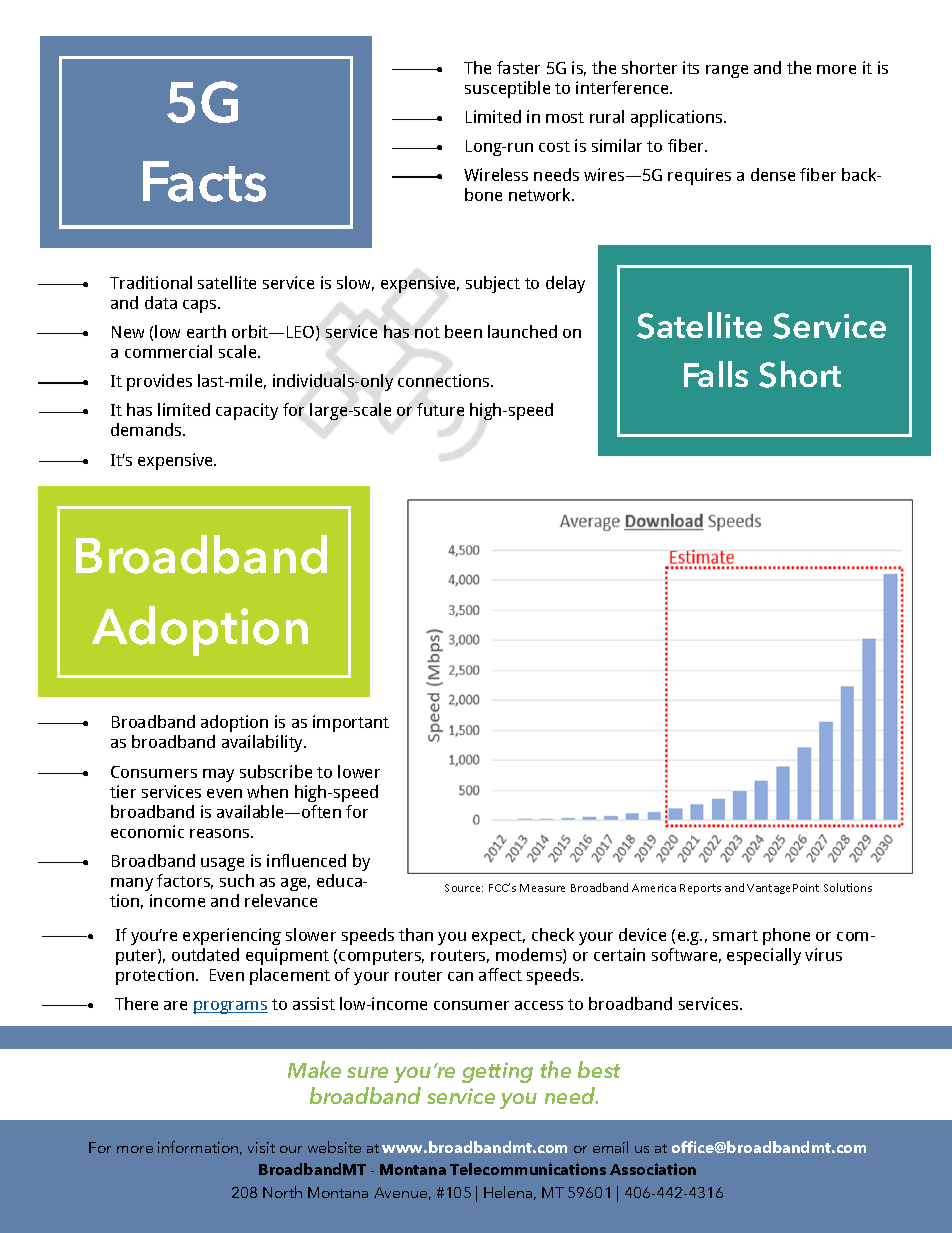 The width and height of the screenshot is (952, 1233). What do you see at coordinates (204, 181) in the screenshot?
I see `Facts` at bounding box center [204, 181].
